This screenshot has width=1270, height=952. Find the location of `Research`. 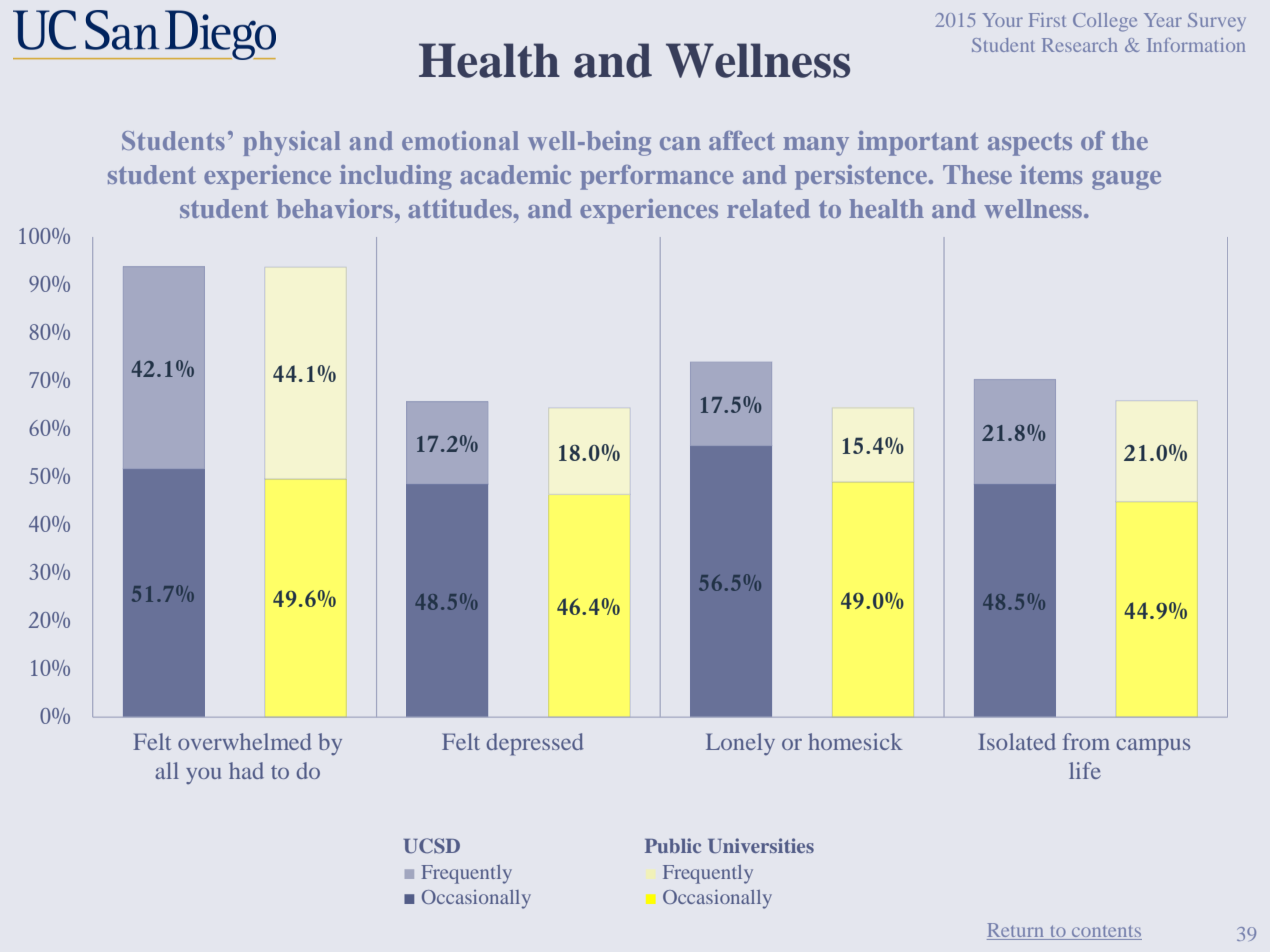

Research is located at coordinates (1079, 45).
